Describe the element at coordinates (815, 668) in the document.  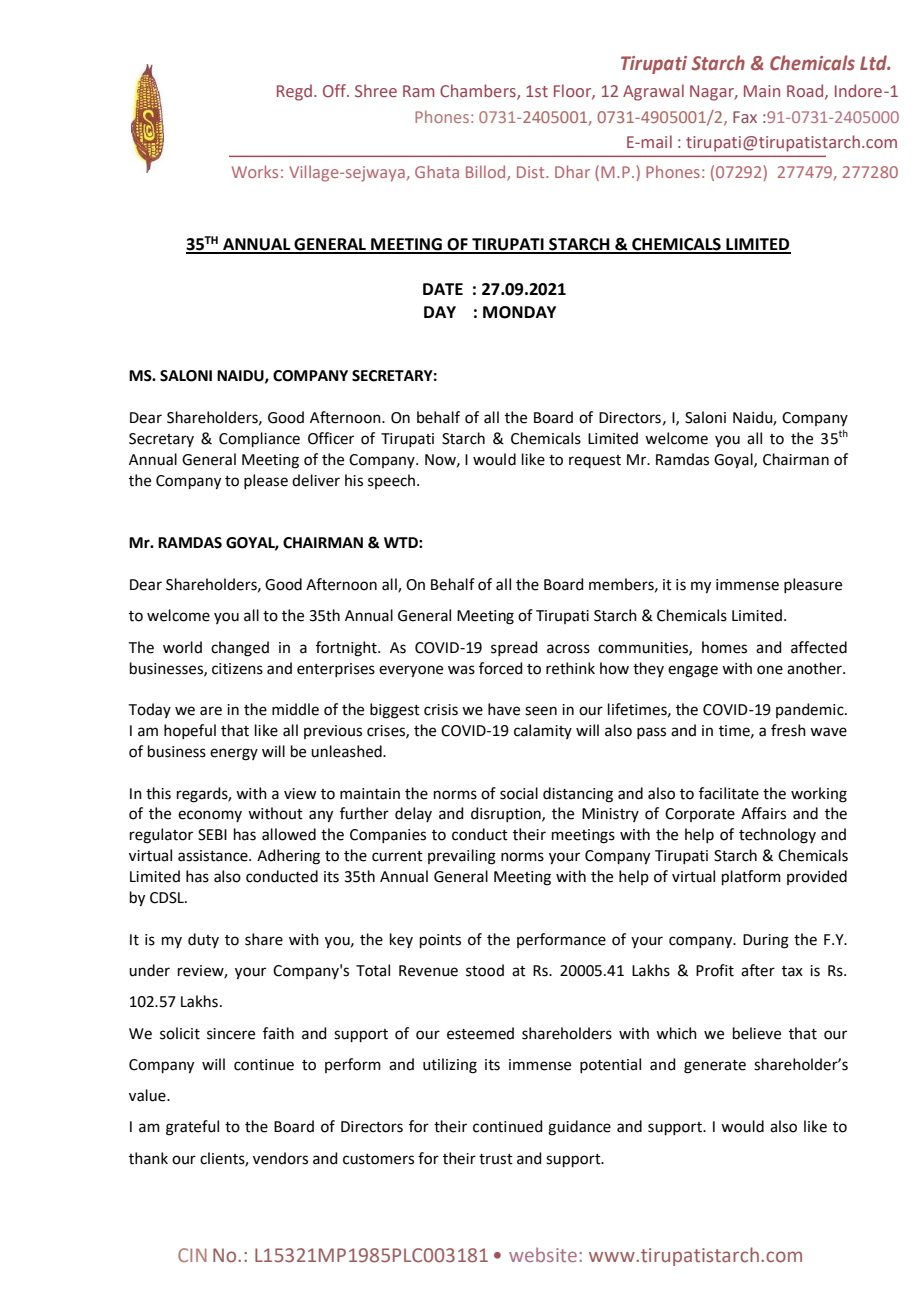
I see `another` at that location.
